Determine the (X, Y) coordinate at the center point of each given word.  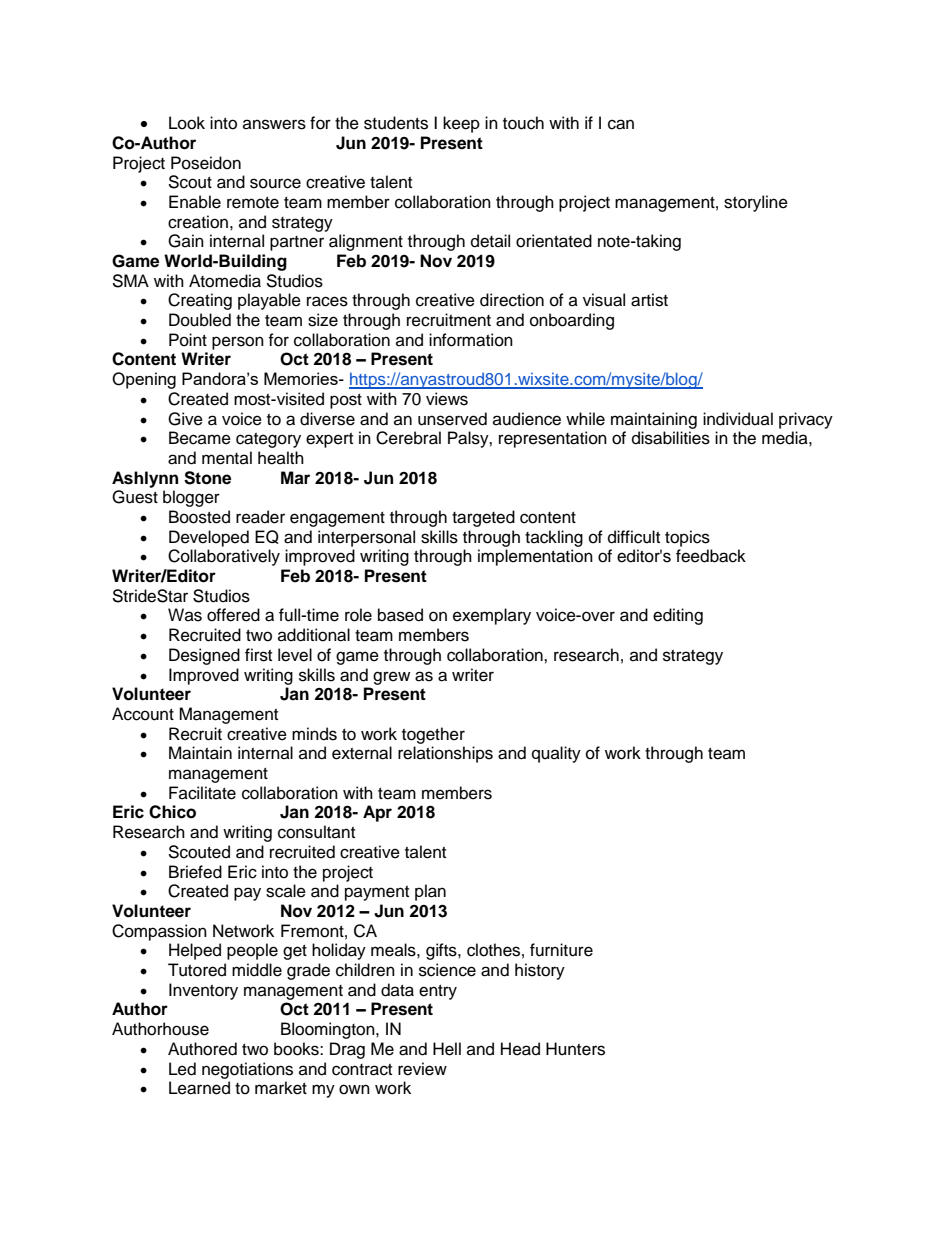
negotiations (247, 1070)
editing (678, 616)
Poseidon (206, 163)
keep (461, 124)
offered (233, 615)
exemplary (492, 616)
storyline (756, 203)
